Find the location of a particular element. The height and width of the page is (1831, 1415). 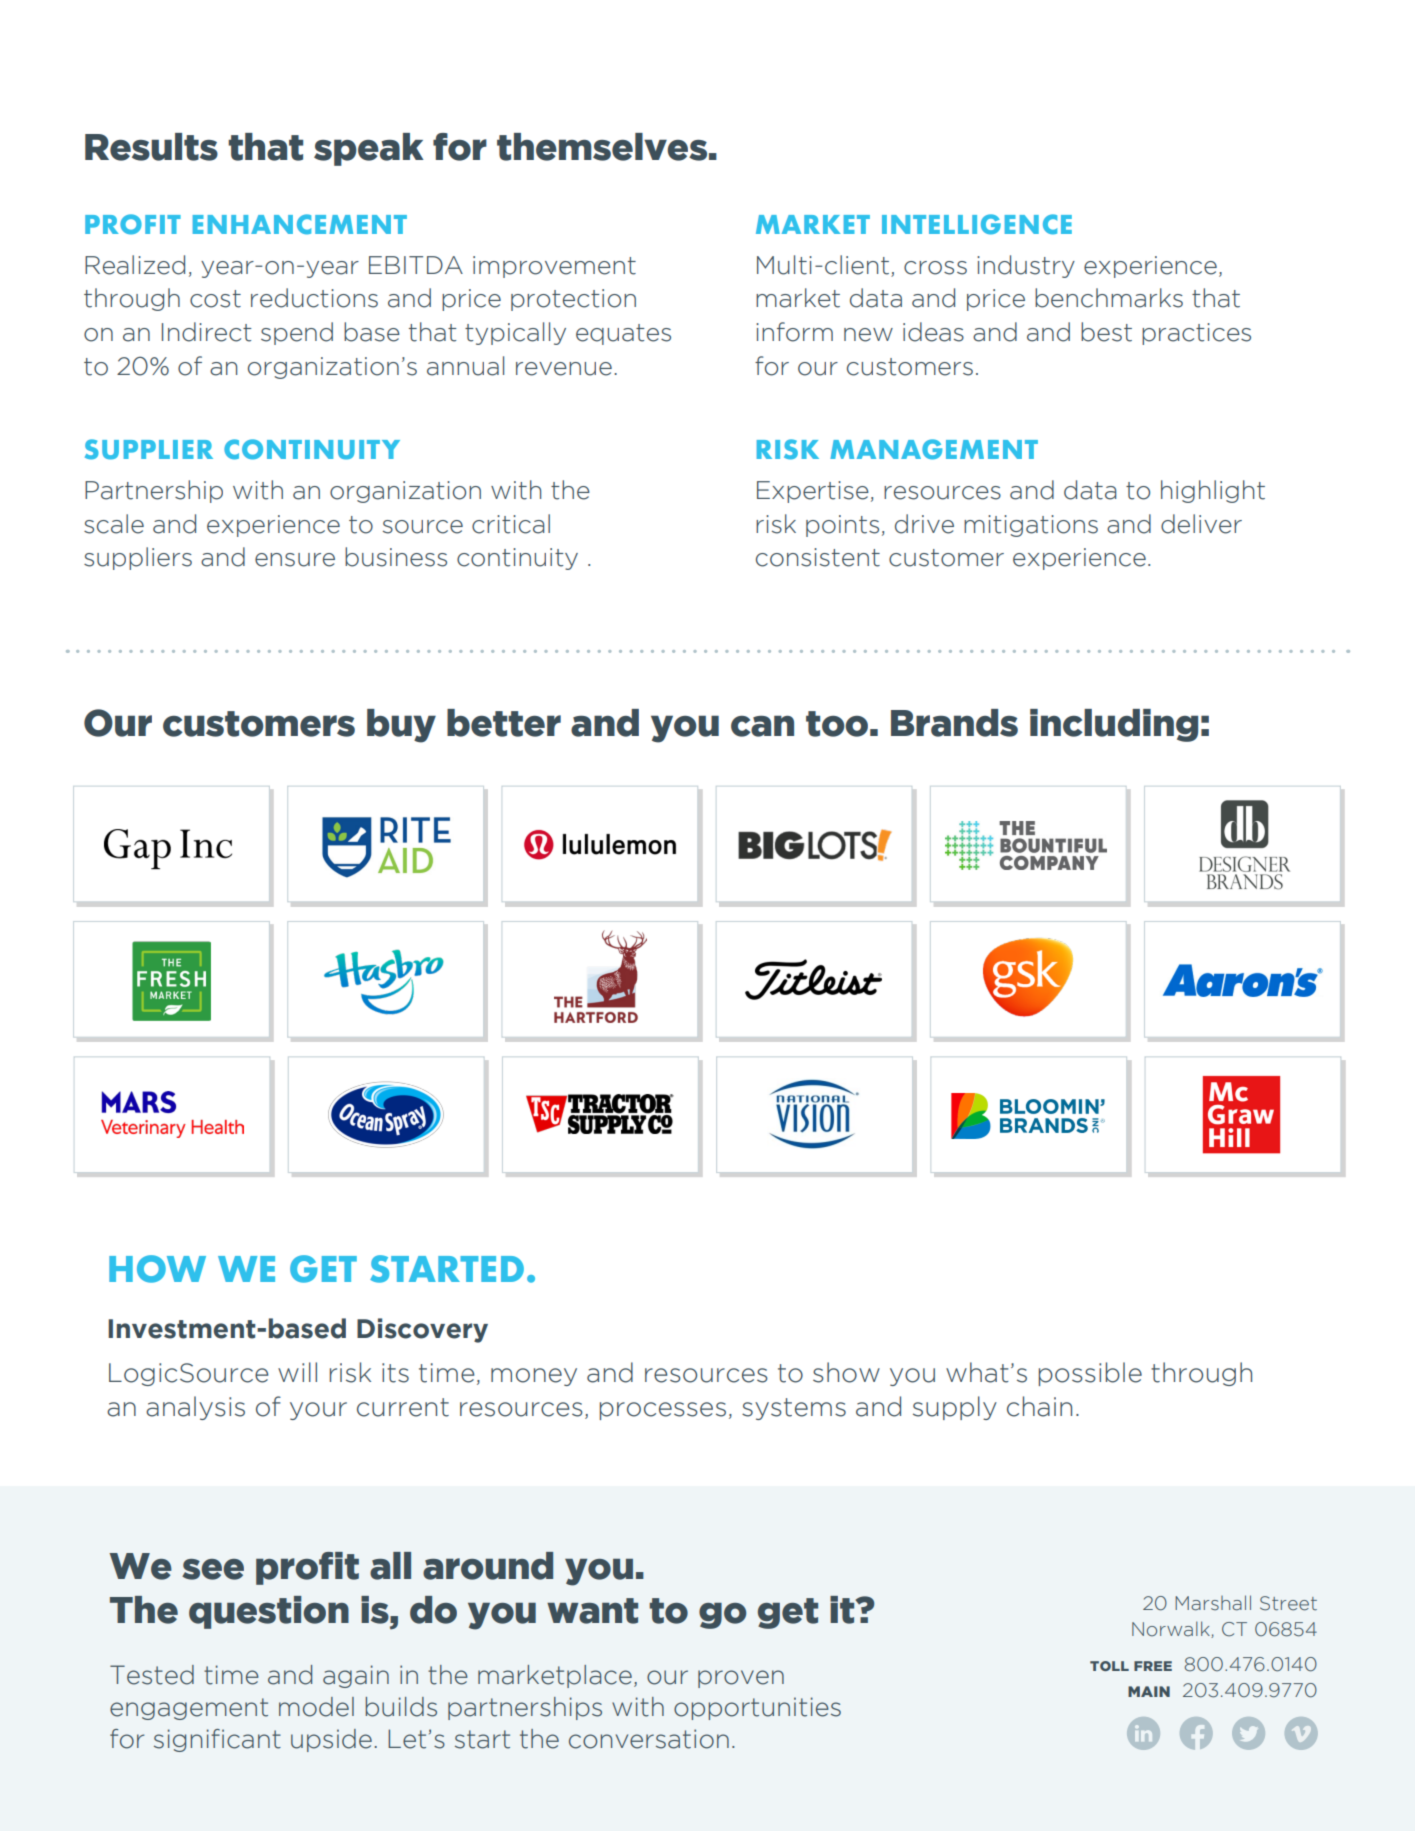

better is located at coordinates (504, 723).
